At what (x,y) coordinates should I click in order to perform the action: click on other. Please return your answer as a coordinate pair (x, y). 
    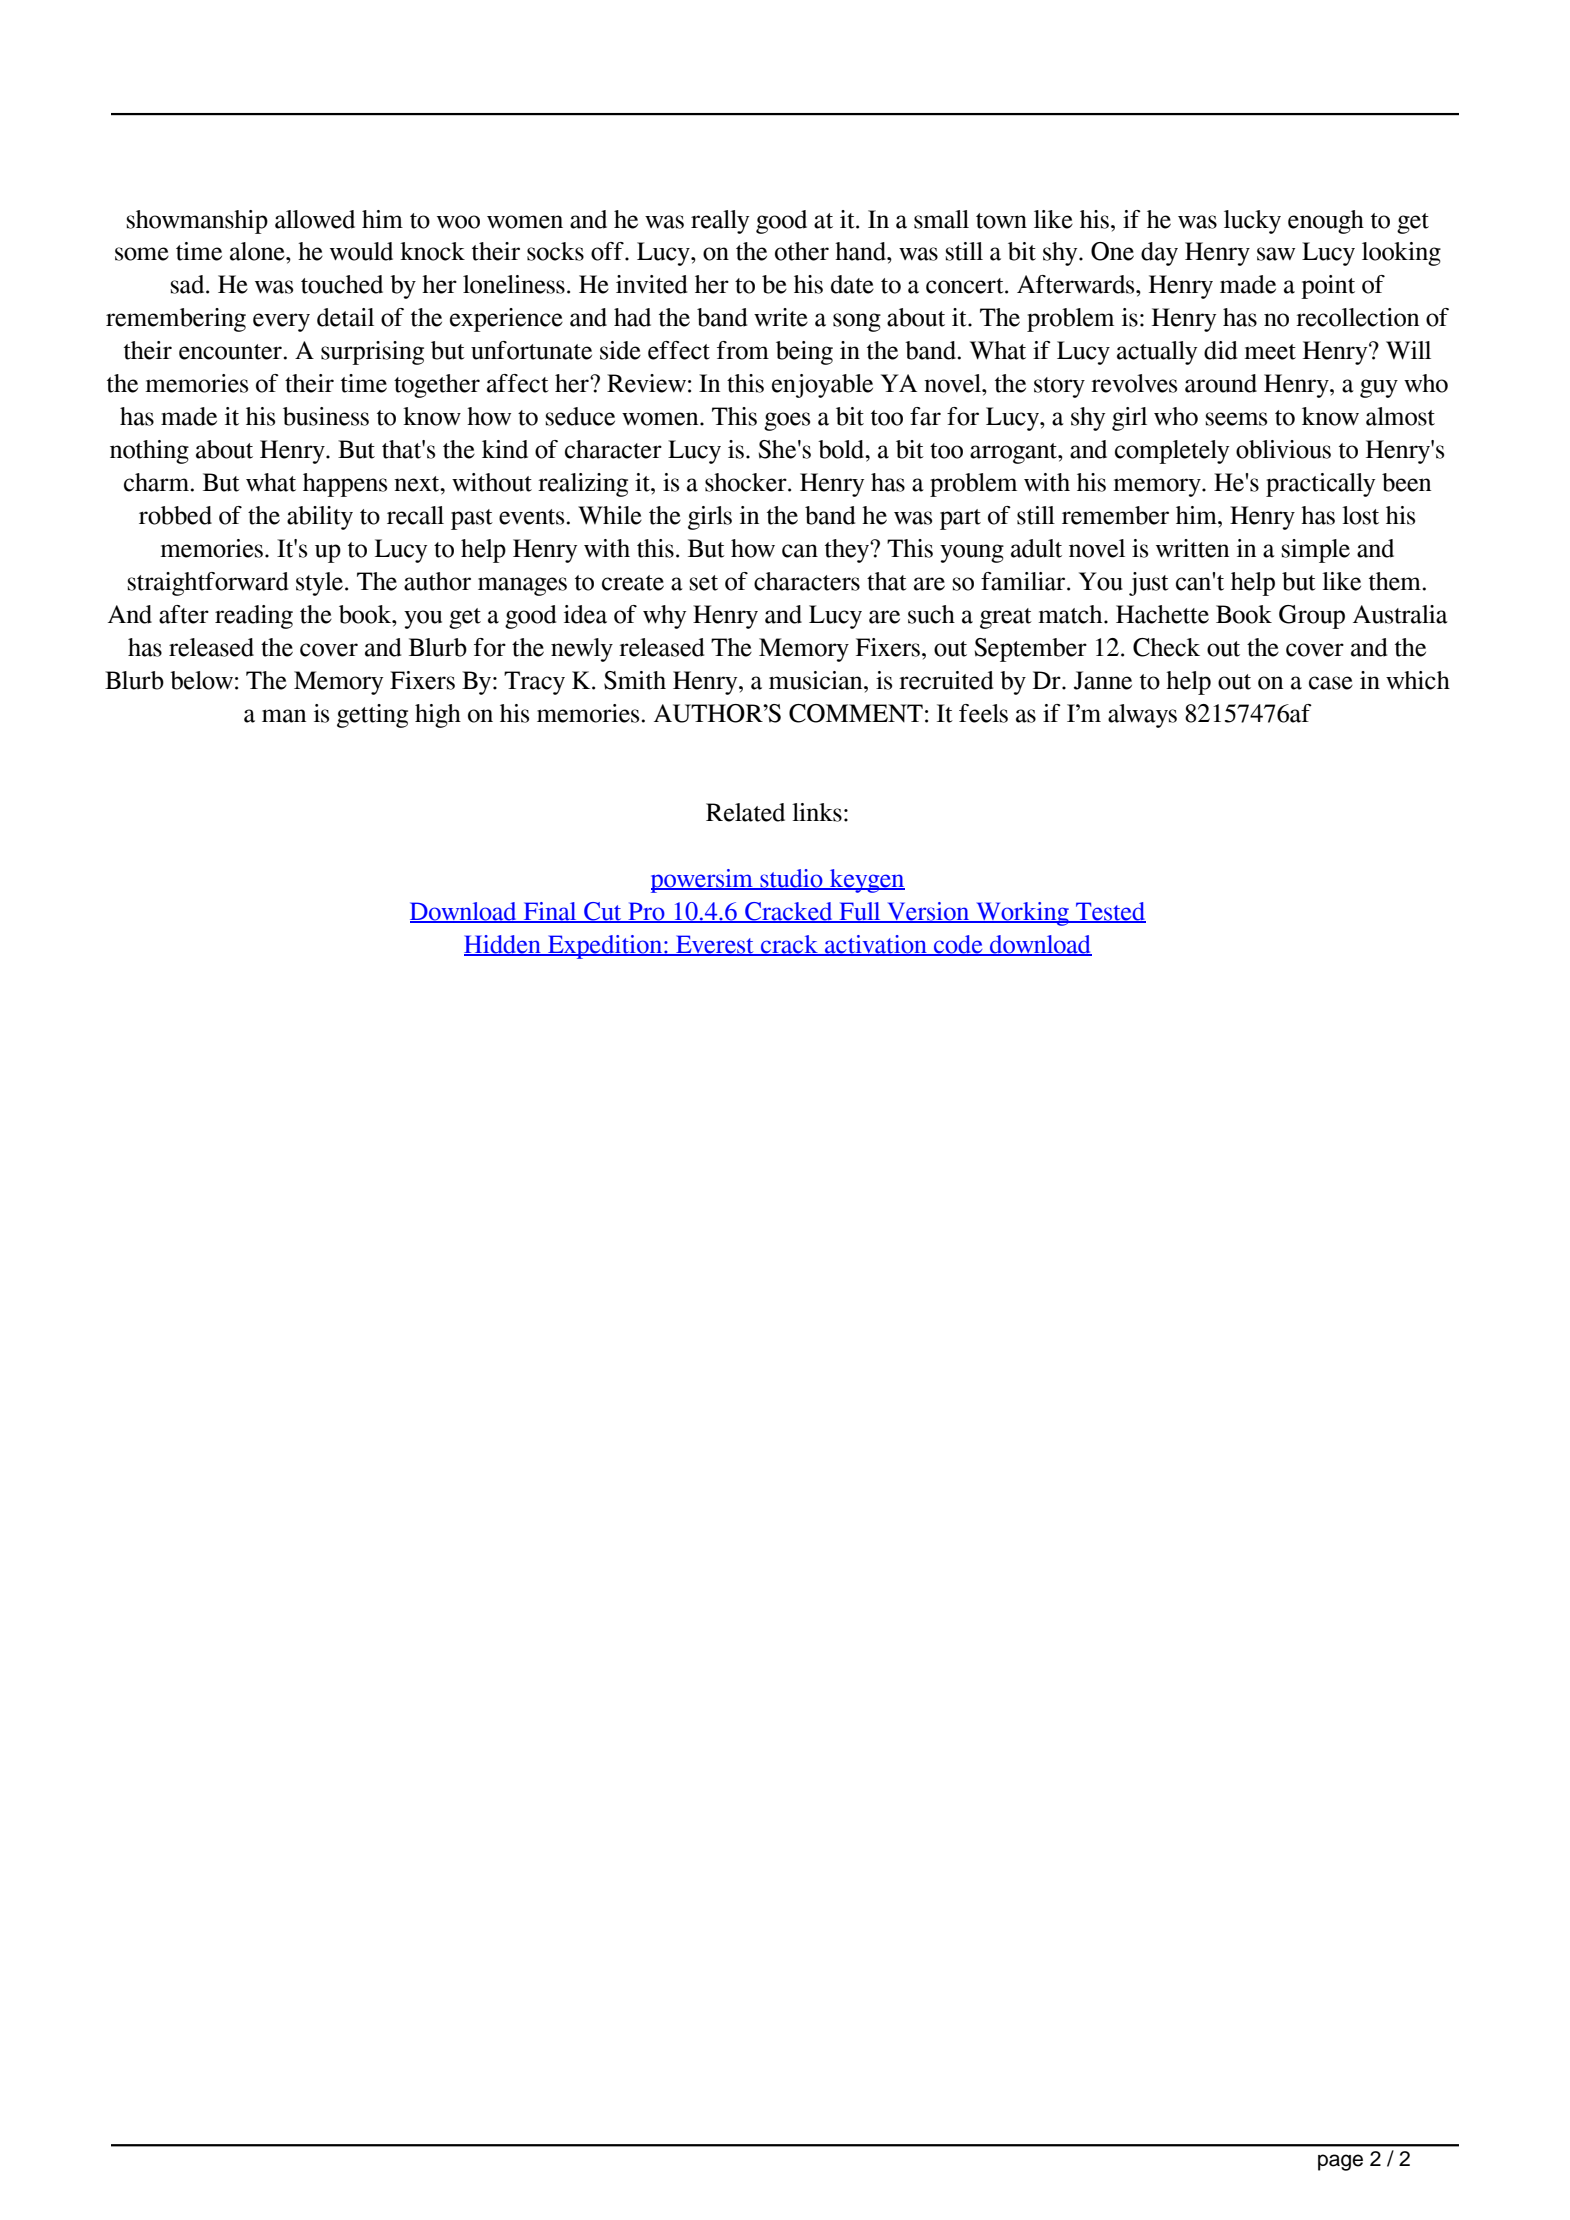
    Looking at the image, I should click on (802, 251).
